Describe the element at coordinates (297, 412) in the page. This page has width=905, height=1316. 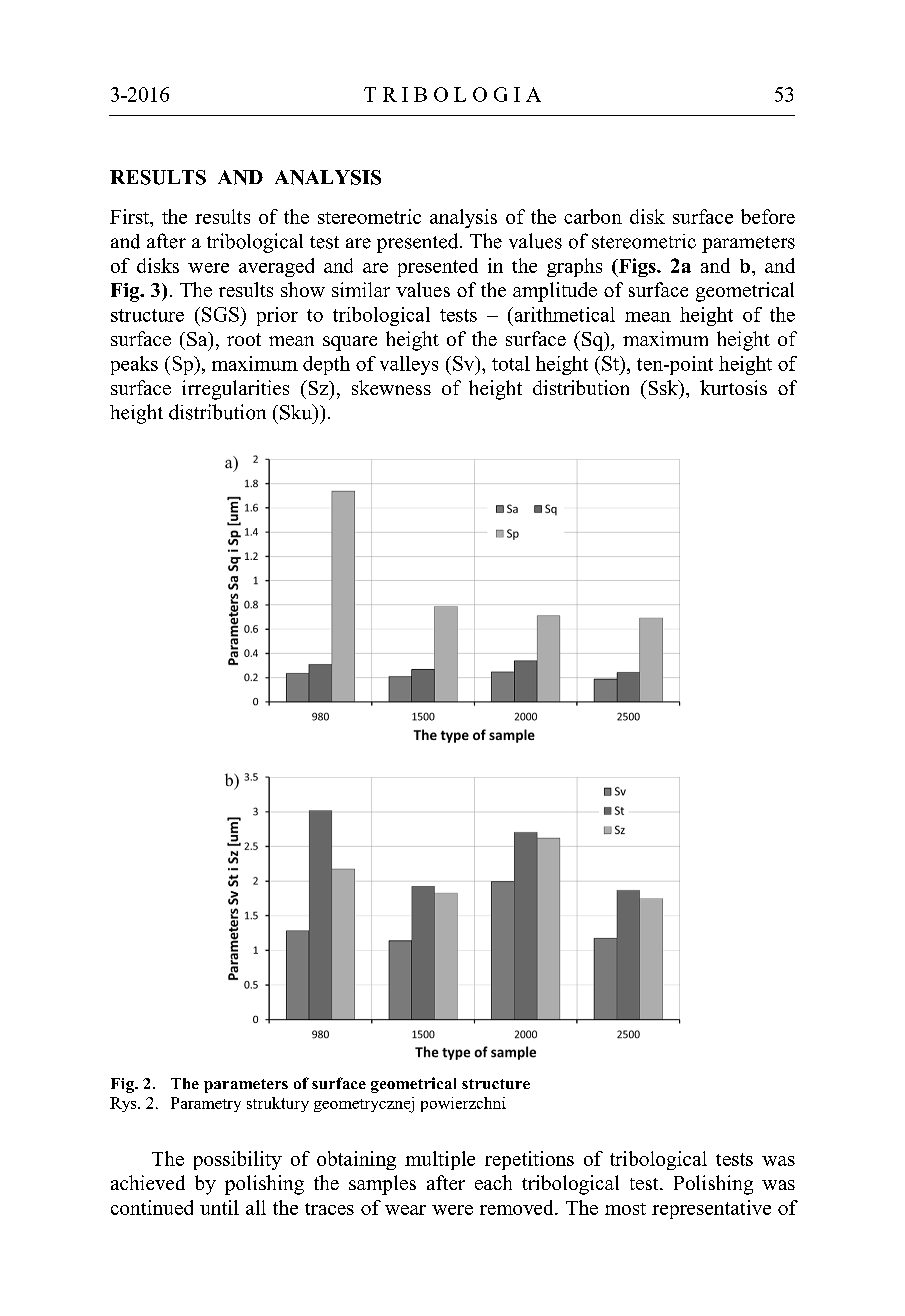
I see `Sku` at that location.
